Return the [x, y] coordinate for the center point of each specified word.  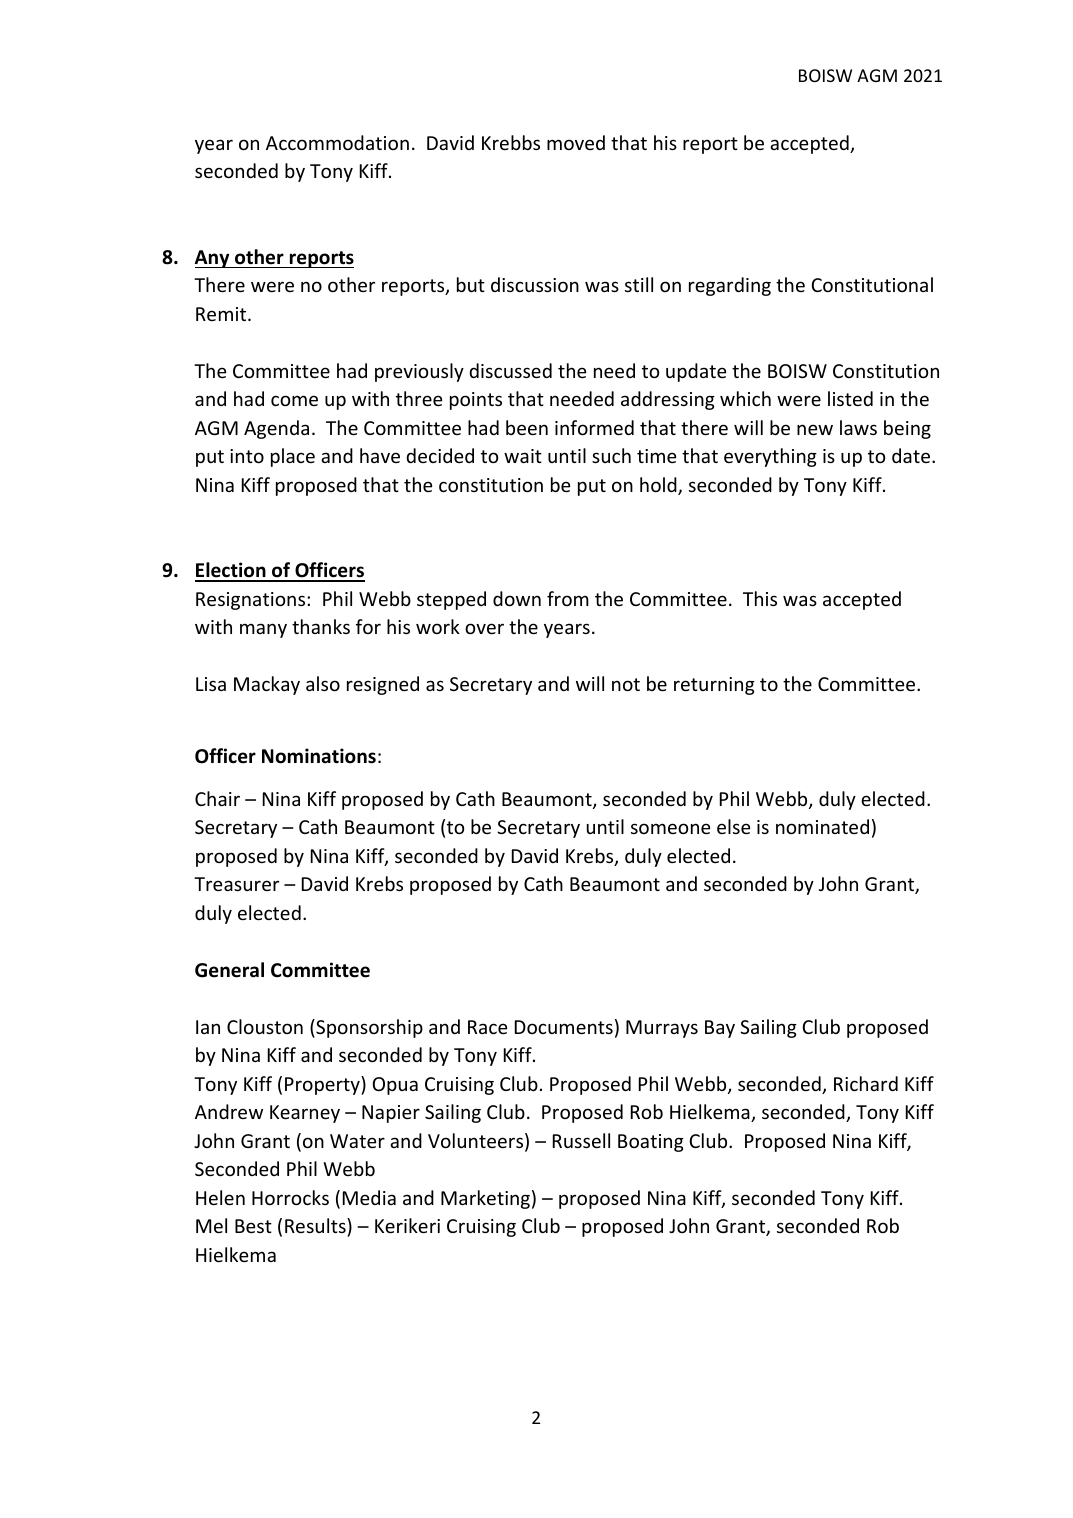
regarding [730, 286]
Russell [581, 1140]
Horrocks [290, 1197]
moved [576, 142]
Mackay [267, 685]
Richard [866, 1083]
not [626, 684]
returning [714, 686]
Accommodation [337, 142]
